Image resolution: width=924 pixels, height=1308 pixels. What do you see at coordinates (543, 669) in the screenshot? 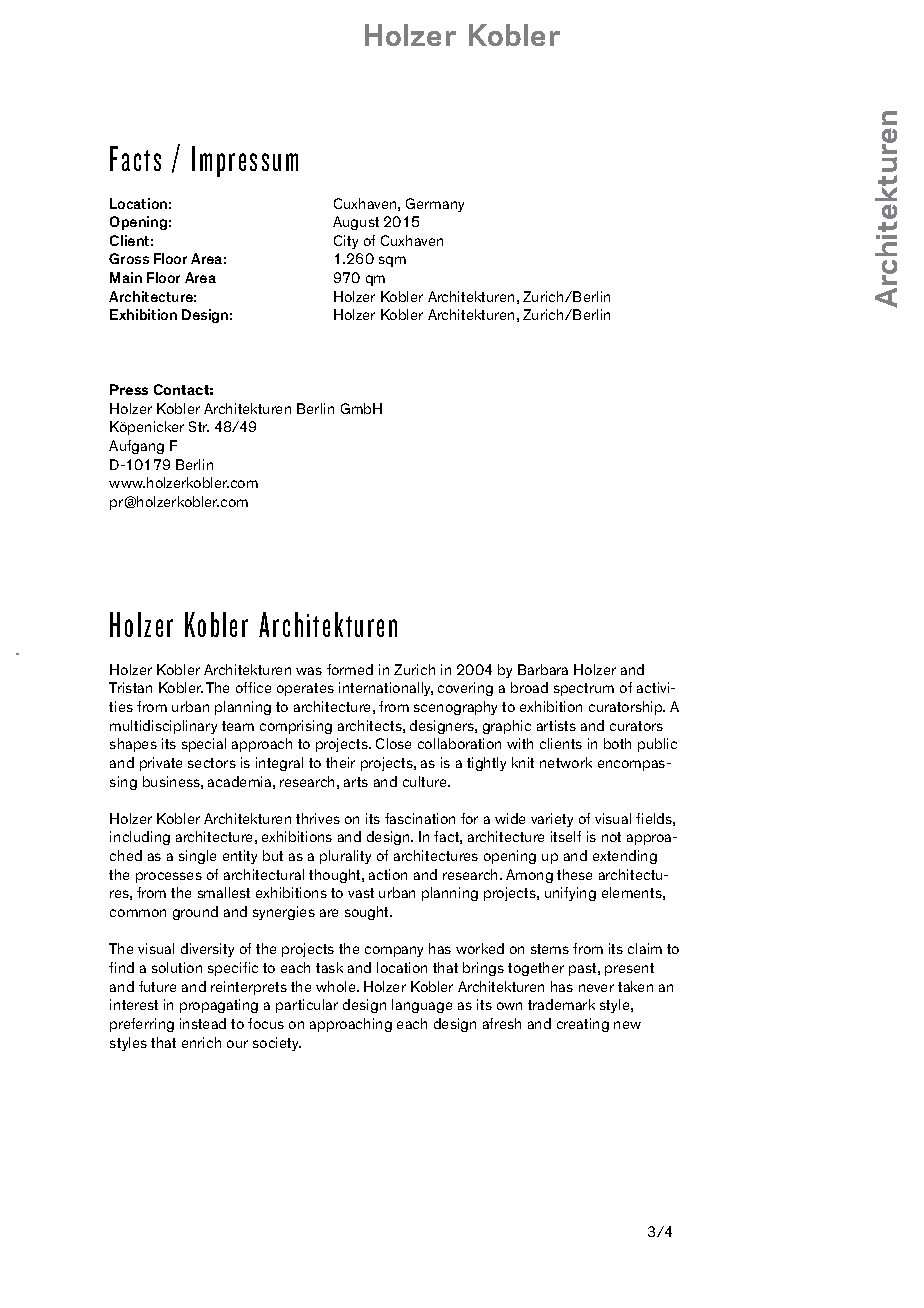
I see `Barbara` at bounding box center [543, 669].
